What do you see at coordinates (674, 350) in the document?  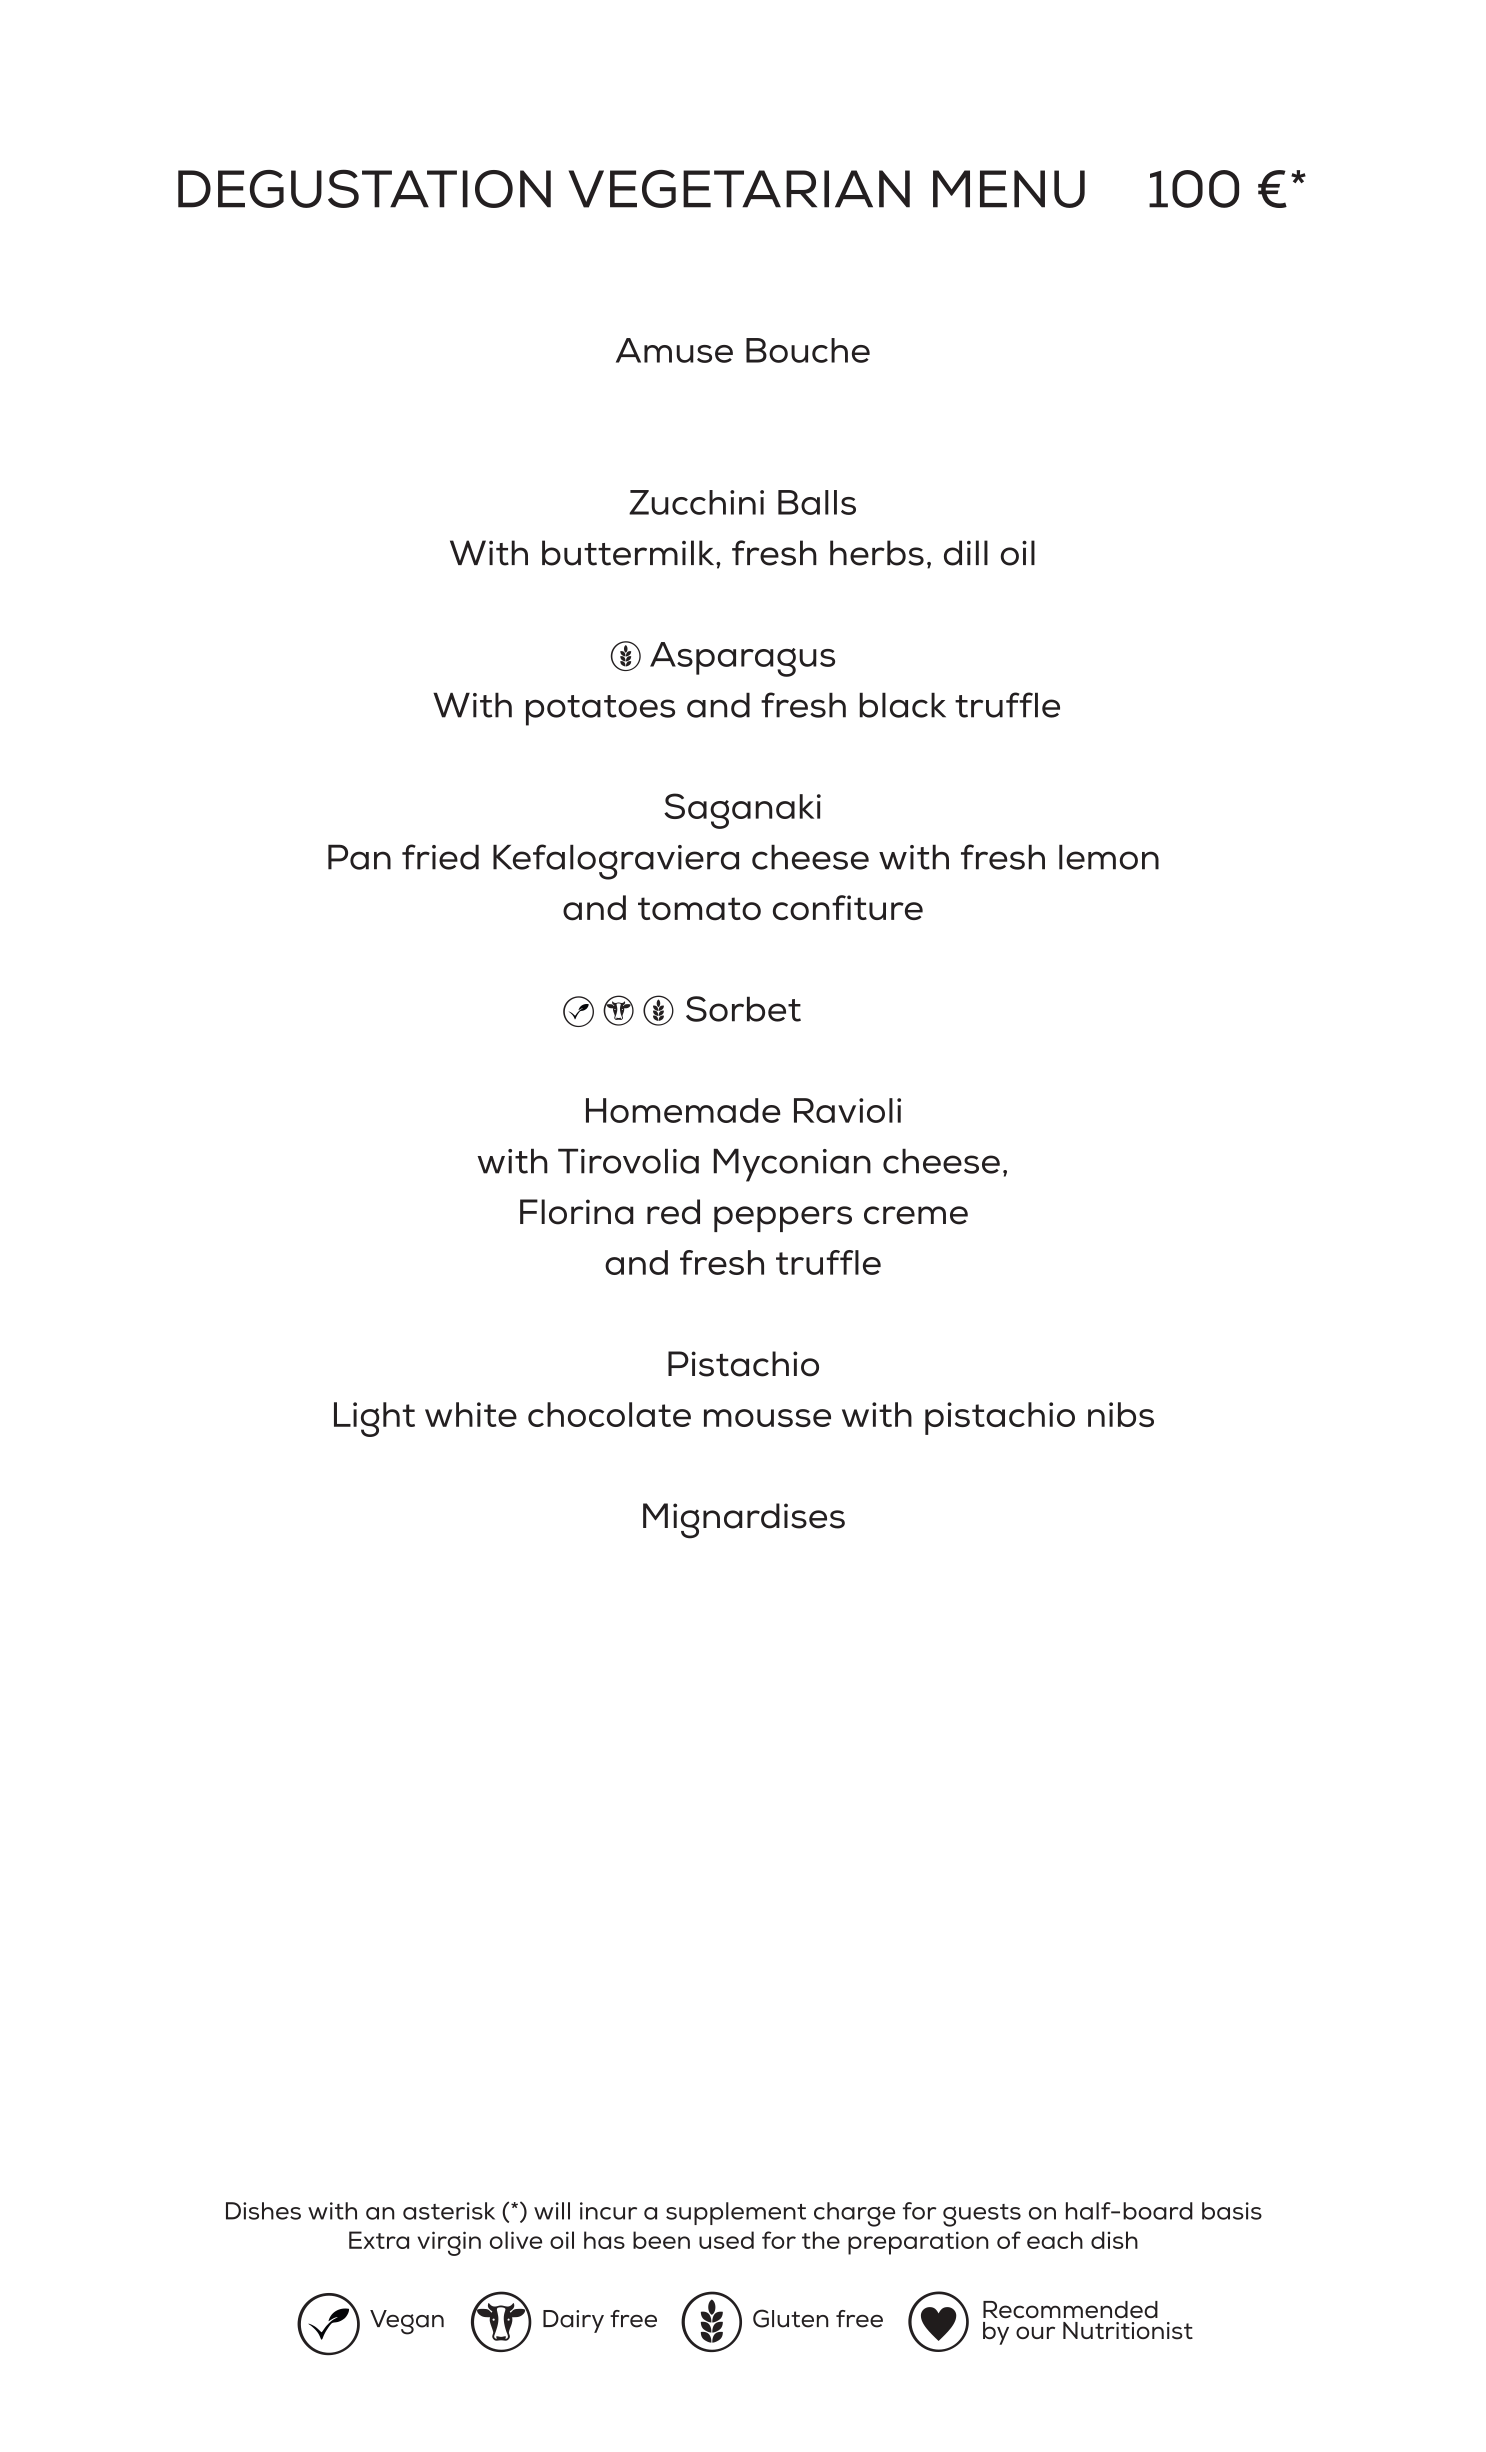 I see `Amuse` at bounding box center [674, 350].
